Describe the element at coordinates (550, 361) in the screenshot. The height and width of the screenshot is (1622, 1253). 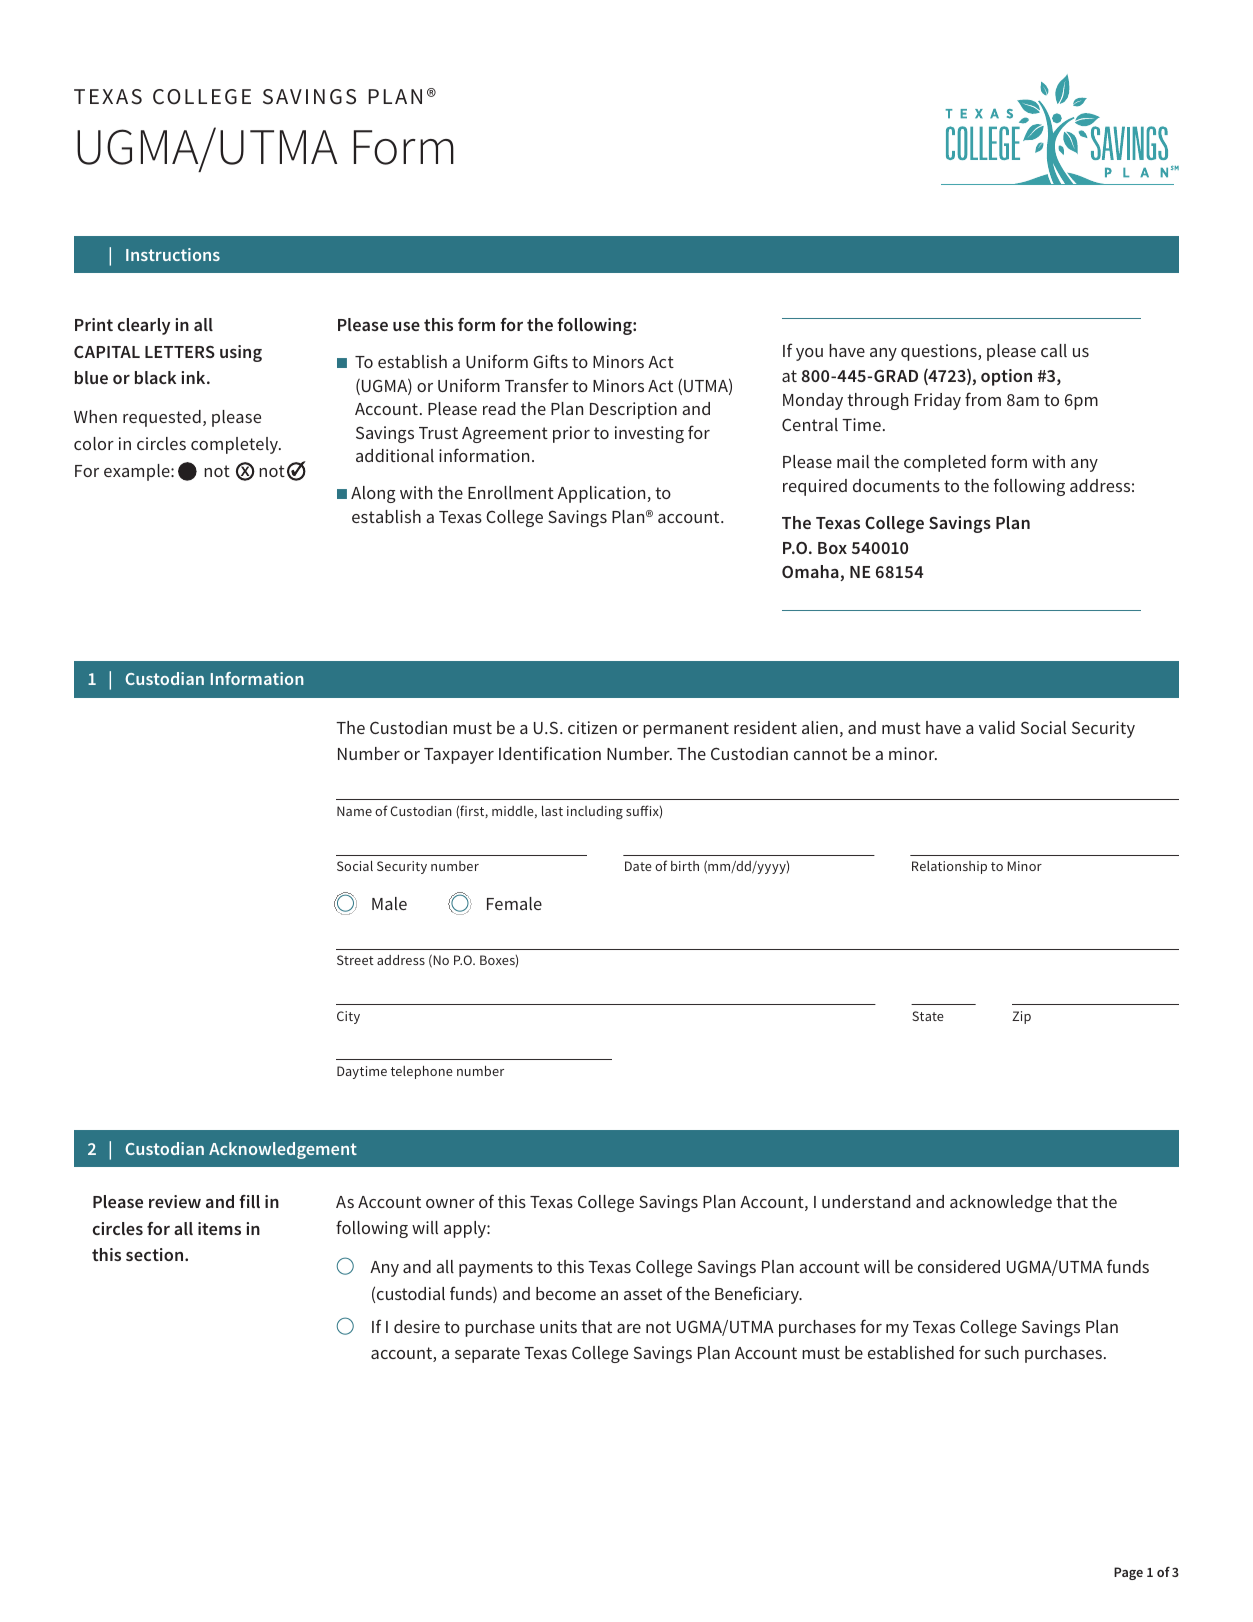
I see `Gifts` at that location.
